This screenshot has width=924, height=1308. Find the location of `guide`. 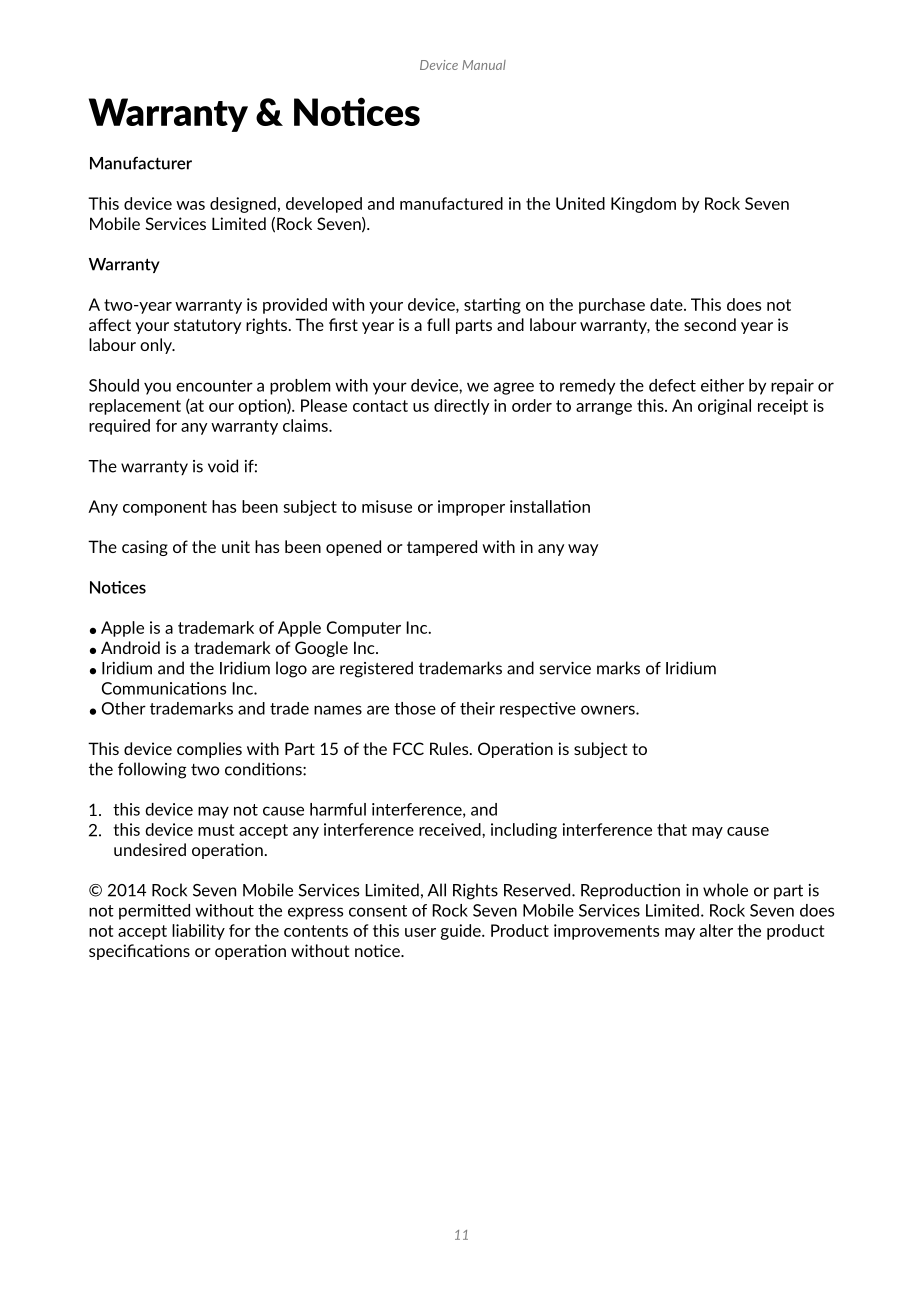

guide is located at coordinates (462, 932).
